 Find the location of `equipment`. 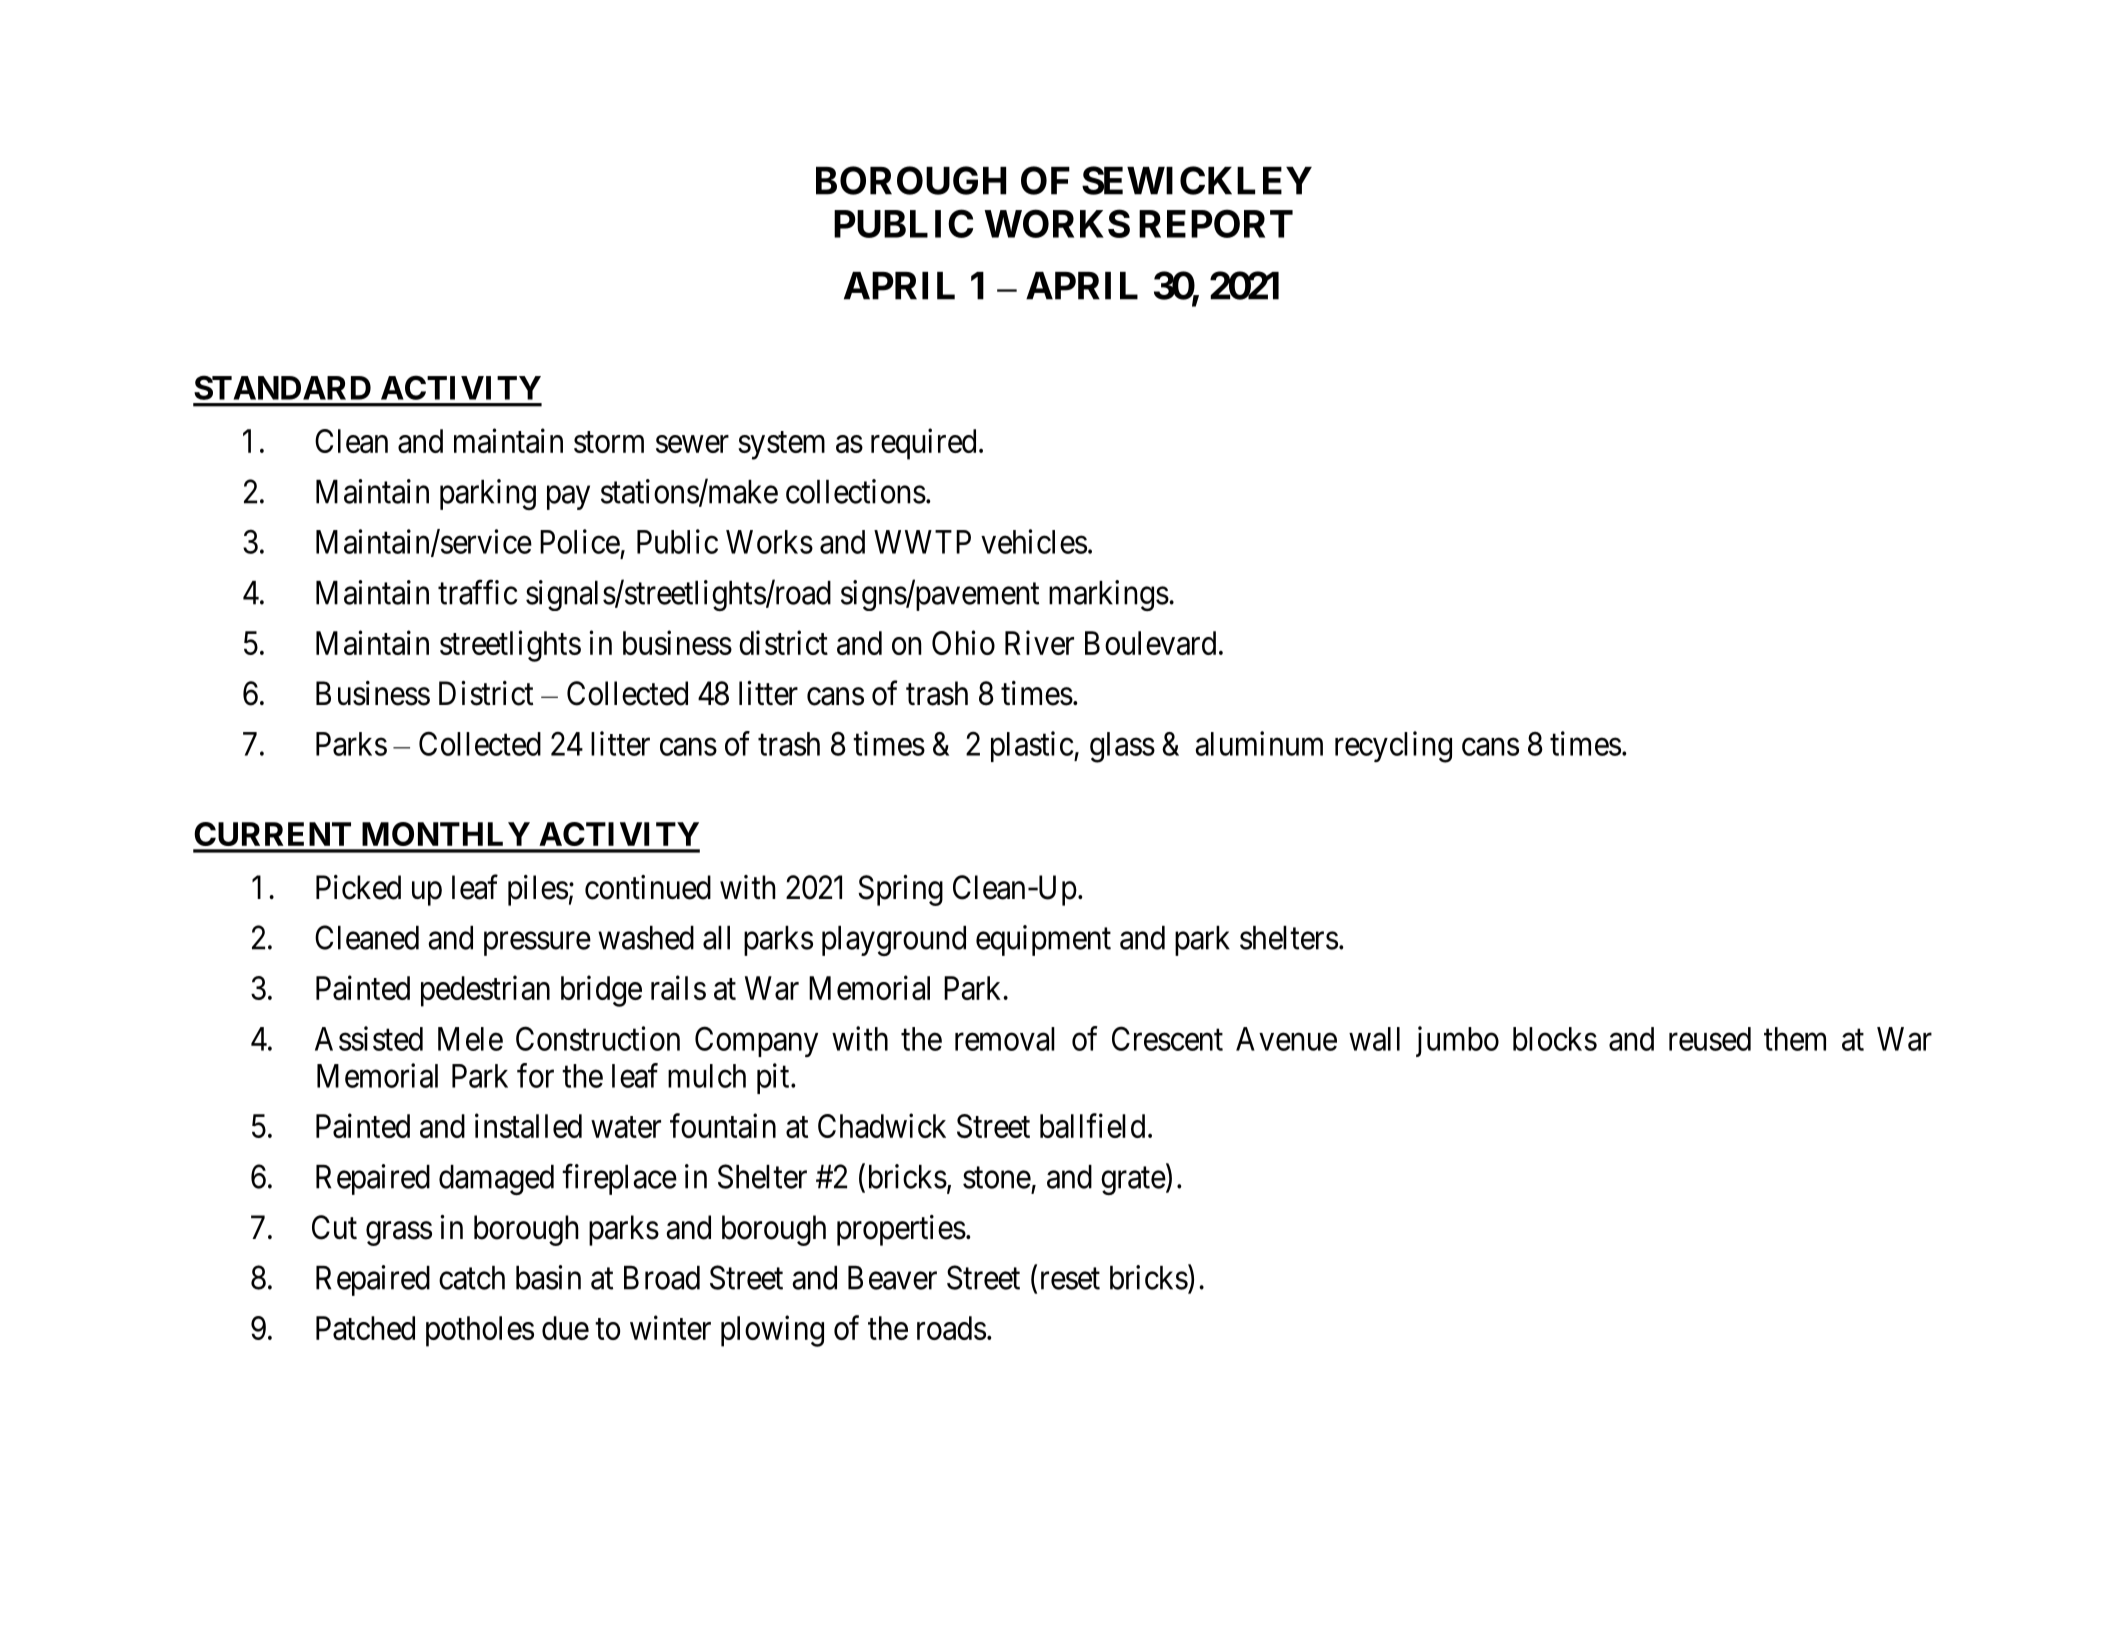

equipment is located at coordinates (1043, 940).
